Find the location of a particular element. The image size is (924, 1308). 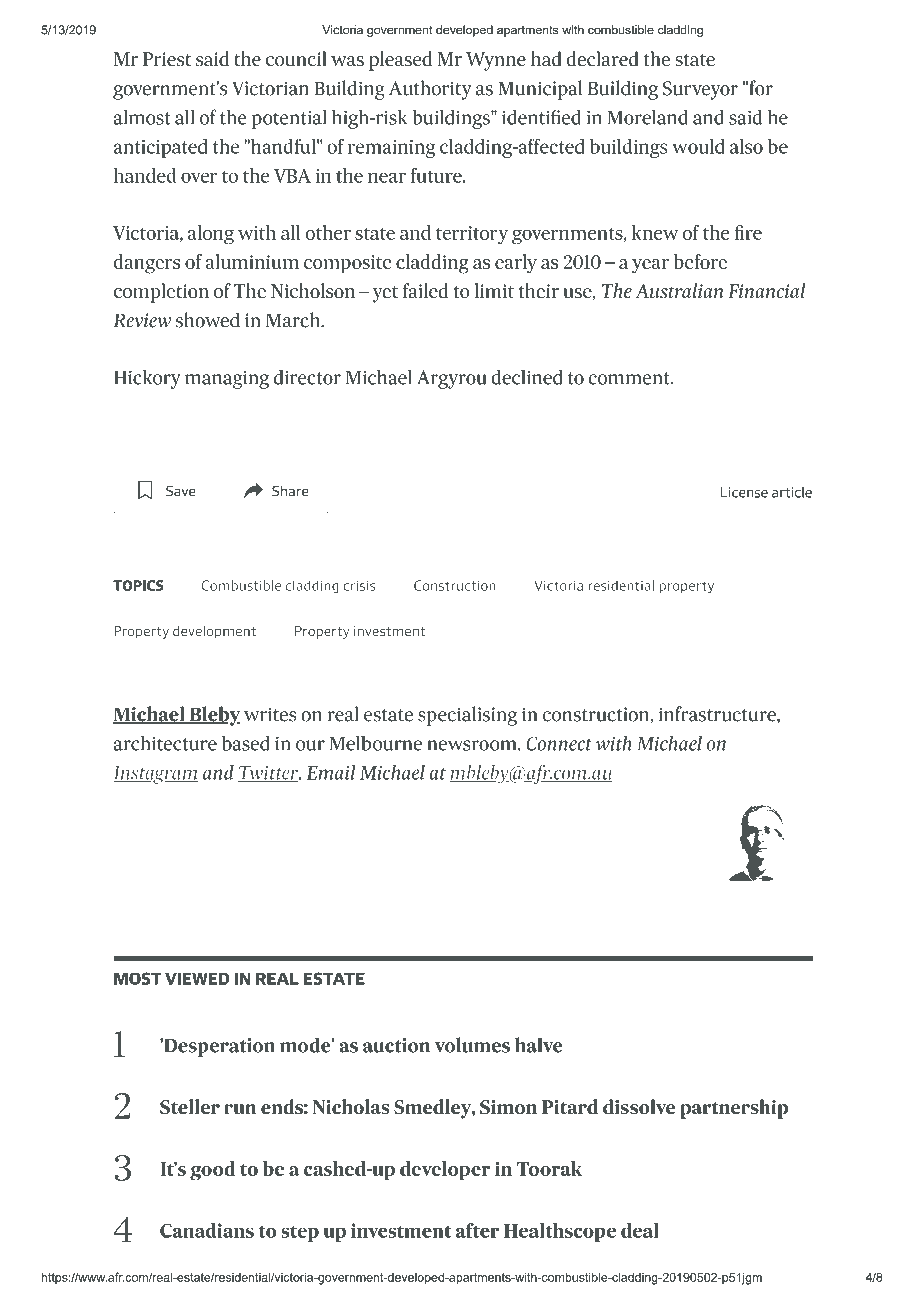

development is located at coordinates (214, 632).
